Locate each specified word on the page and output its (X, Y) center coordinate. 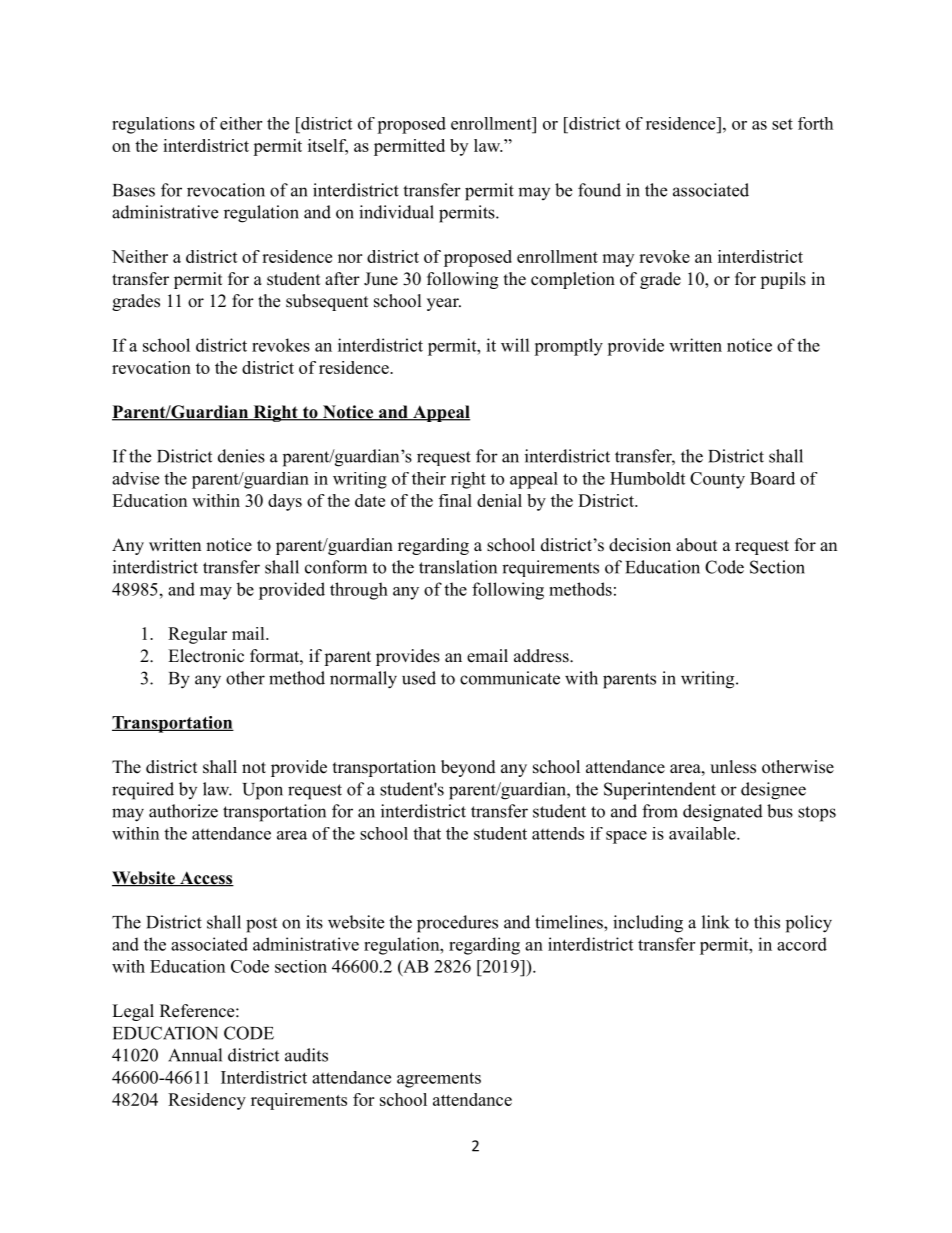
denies (241, 456)
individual (396, 212)
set (782, 124)
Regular (197, 635)
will (515, 345)
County (717, 480)
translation (458, 567)
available (702, 833)
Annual (195, 1055)
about (696, 545)
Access (206, 879)
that (427, 833)
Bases (134, 190)
